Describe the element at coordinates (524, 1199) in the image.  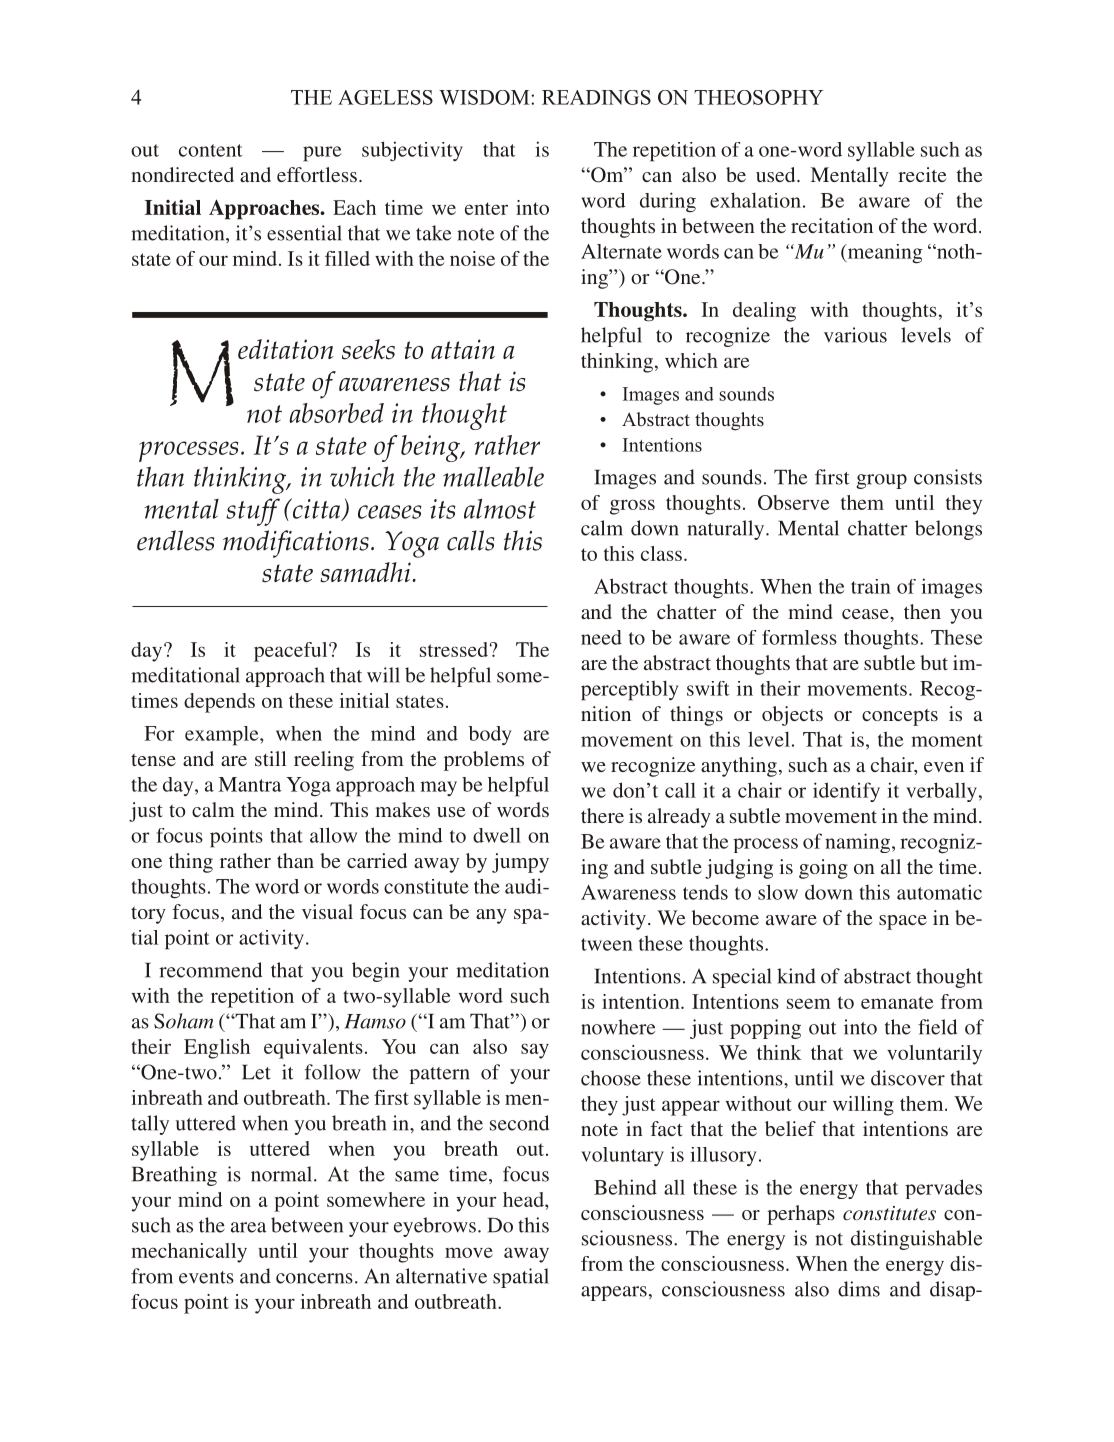
I see `head` at that location.
